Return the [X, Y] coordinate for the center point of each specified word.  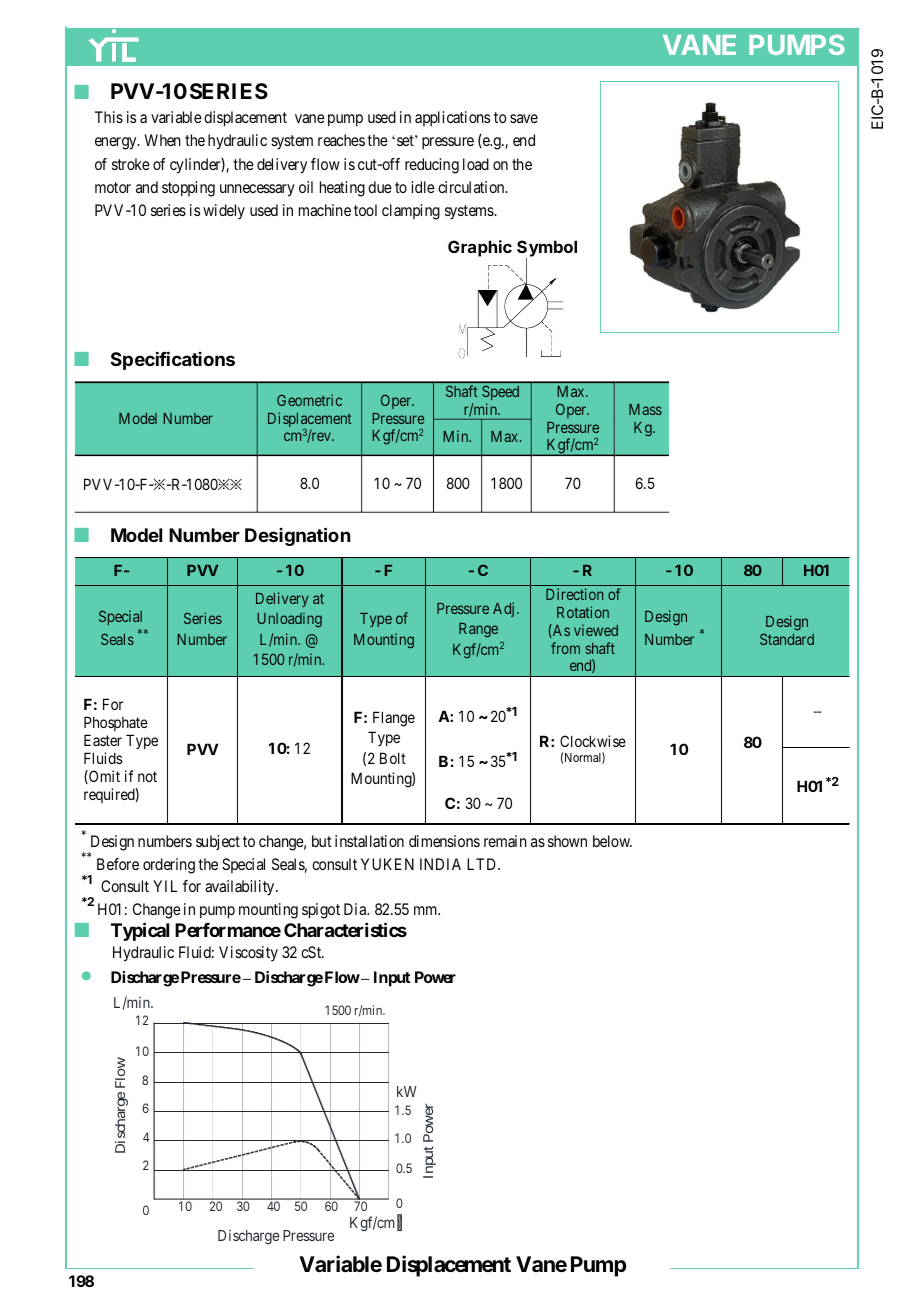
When [163, 140]
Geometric [309, 400]
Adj [503, 609]
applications [452, 119]
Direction [574, 594]
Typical [140, 932]
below [612, 841]
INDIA [440, 864]
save [524, 118]
